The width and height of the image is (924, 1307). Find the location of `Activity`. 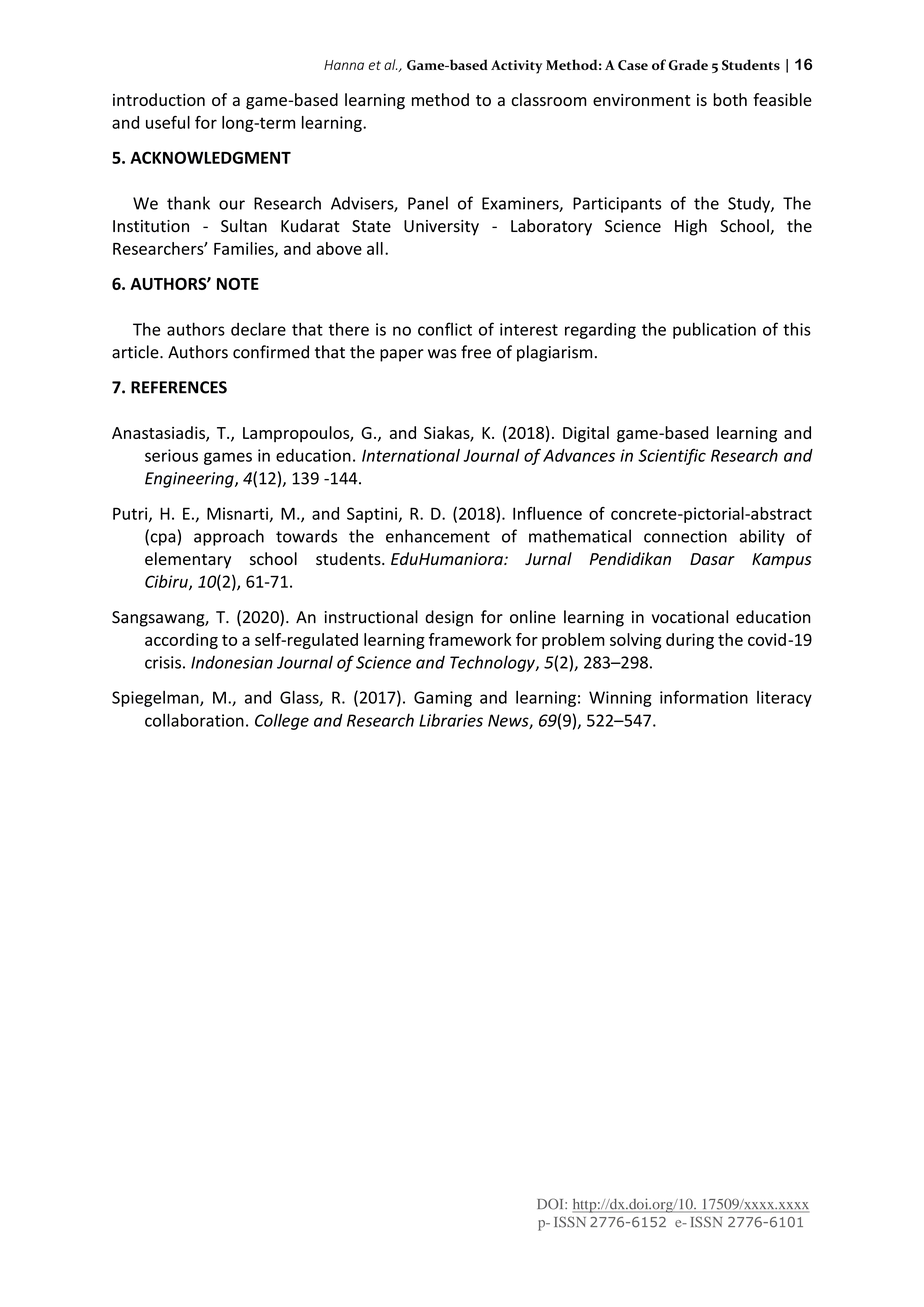

Activity is located at coordinates (516, 67).
